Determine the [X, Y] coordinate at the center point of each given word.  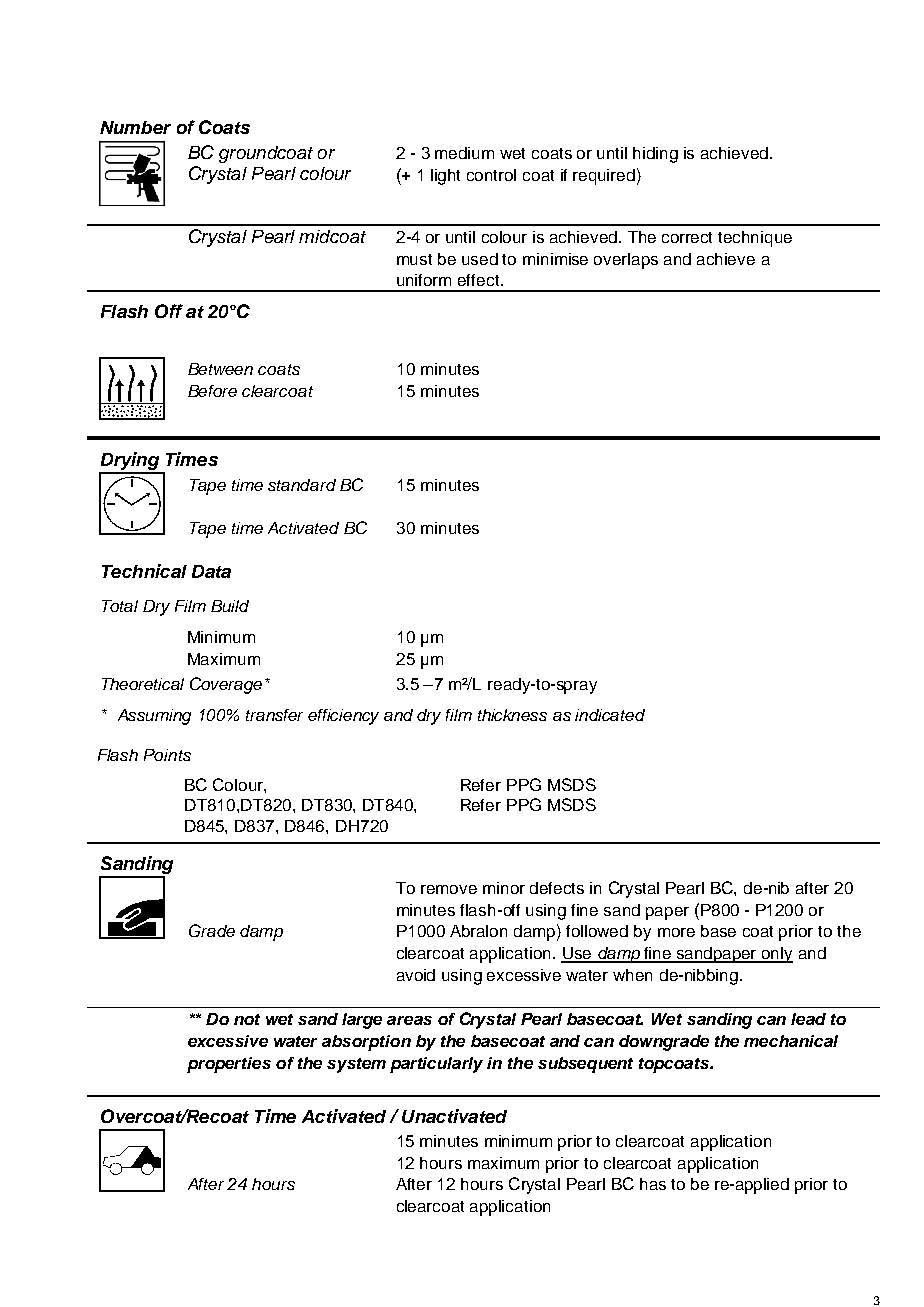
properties [229, 1065]
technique [755, 239]
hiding [655, 155]
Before [212, 391]
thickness [512, 715]
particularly [436, 1065]
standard [302, 485]
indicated [610, 715]
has [653, 1184]
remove [449, 889]
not [247, 1019]
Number [135, 127]
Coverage [226, 685]
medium [464, 153]
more [676, 932]
